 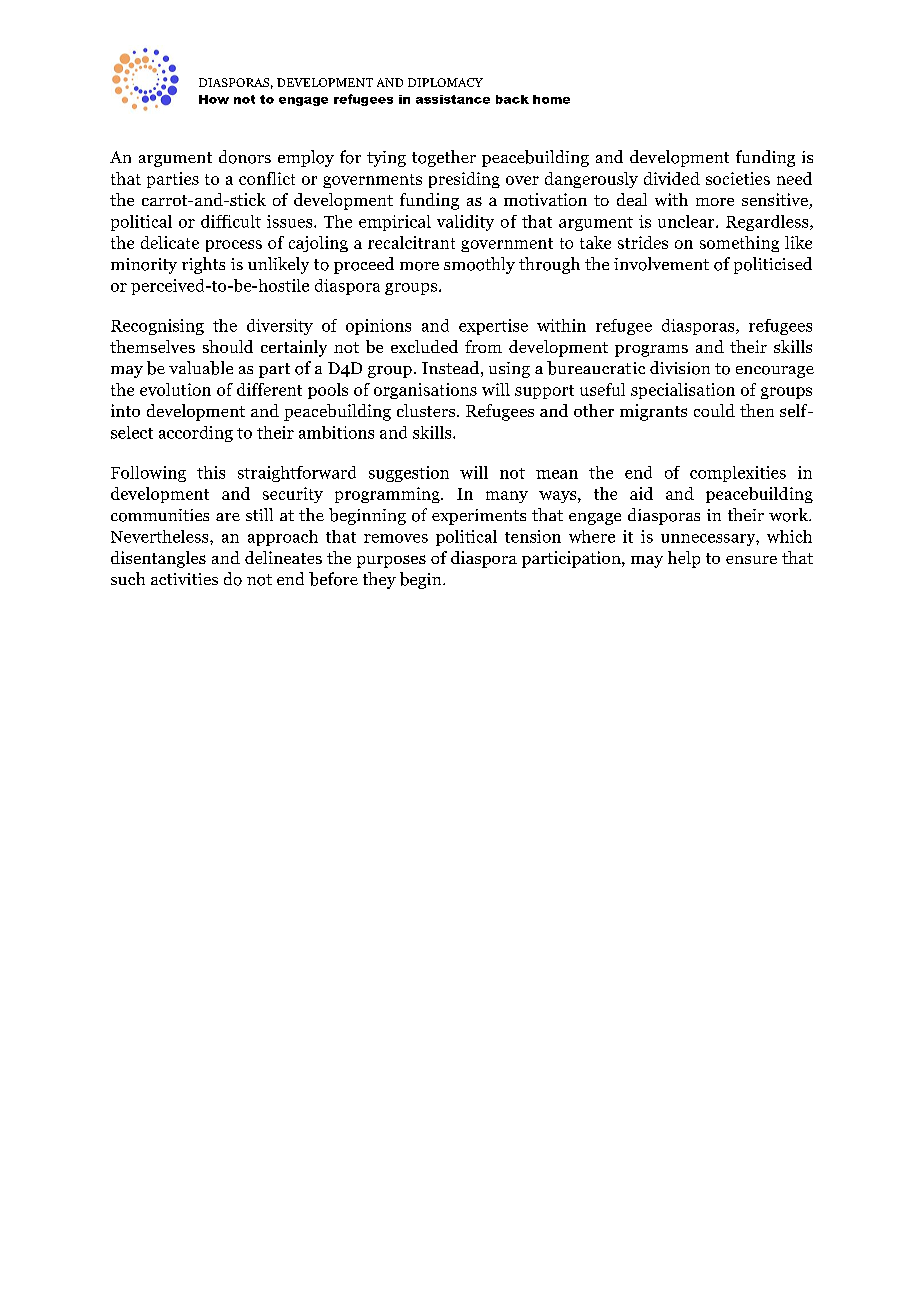 I want to click on expertise, so click(x=493, y=327).
